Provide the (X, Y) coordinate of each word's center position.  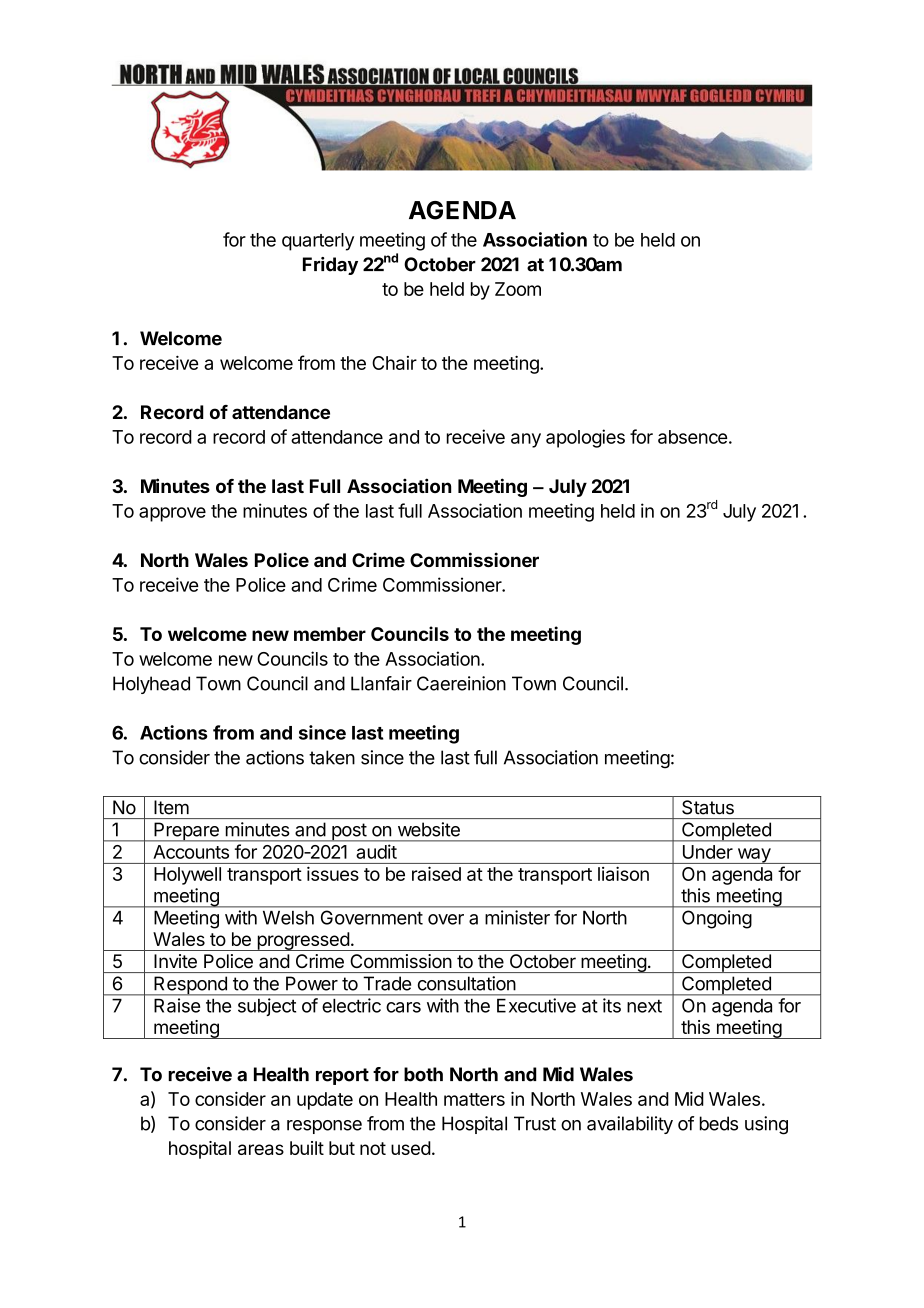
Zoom (518, 289)
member (330, 634)
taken (332, 757)
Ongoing (717, 919)
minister (517, 917)
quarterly (318, 242)
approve (172, 514)
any (526, 440)
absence (692, 437)
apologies (585, 438)
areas (261, 1149)
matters (474, 1099)
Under (708, 852)
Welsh (288, 918)
